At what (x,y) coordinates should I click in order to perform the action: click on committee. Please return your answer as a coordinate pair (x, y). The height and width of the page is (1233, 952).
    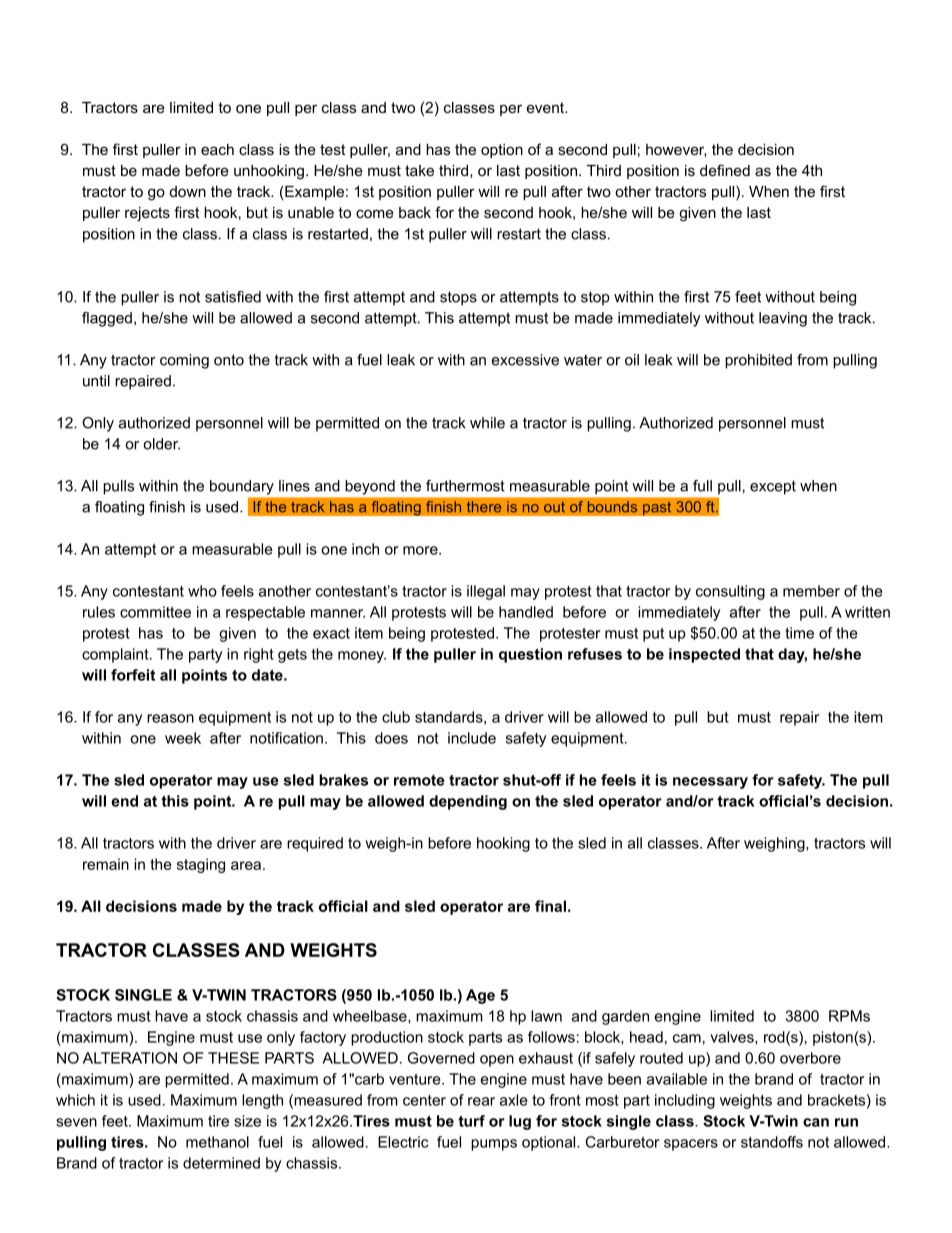
    Looking at the image, I should click on (155, 612).
